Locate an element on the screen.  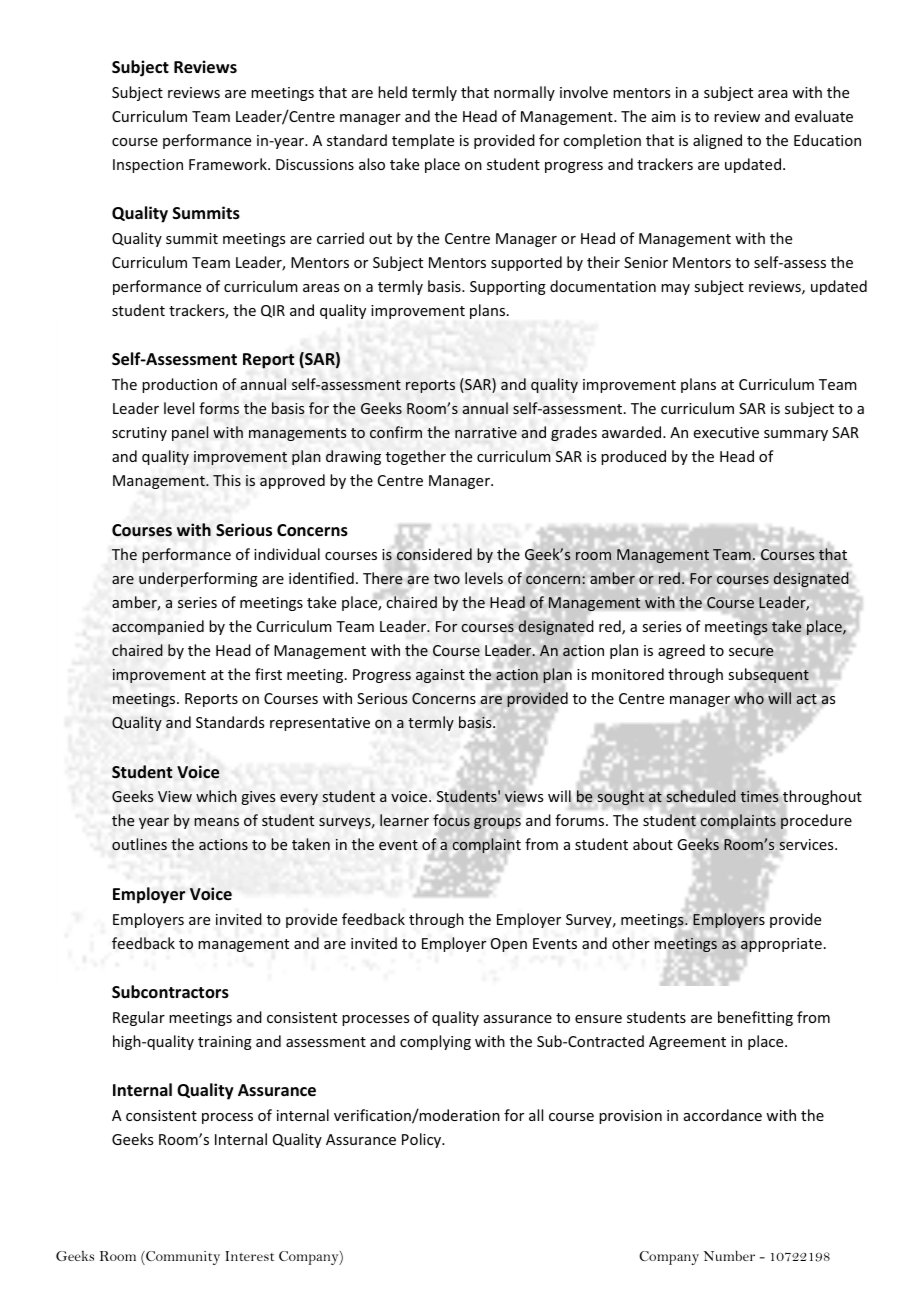
Policy is located at coordinates (423, 1140).
